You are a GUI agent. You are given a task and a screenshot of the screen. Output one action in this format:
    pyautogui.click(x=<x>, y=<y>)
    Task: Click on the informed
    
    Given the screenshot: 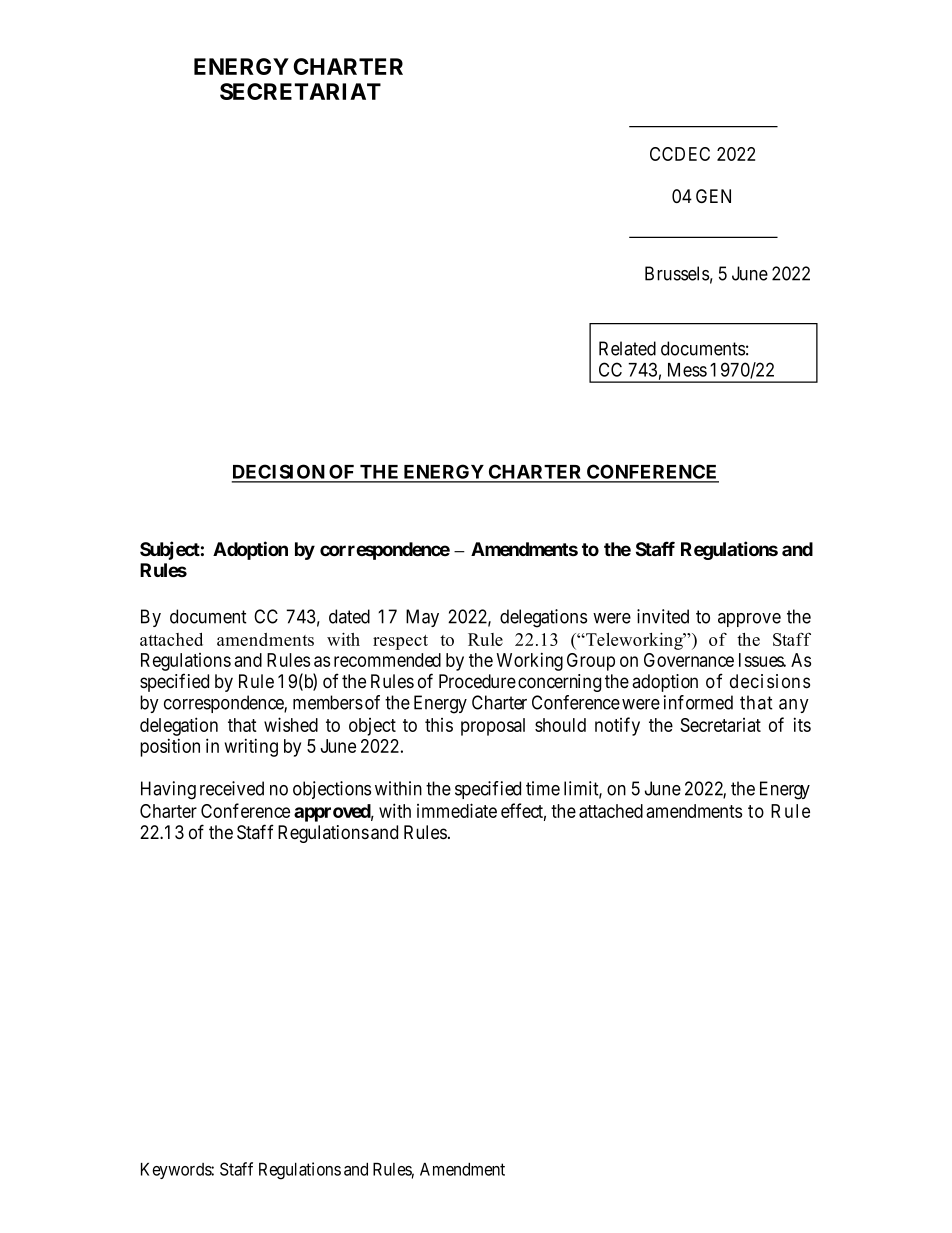 What is the action you would take?
    pyautogui.click(x=698, y=702)
